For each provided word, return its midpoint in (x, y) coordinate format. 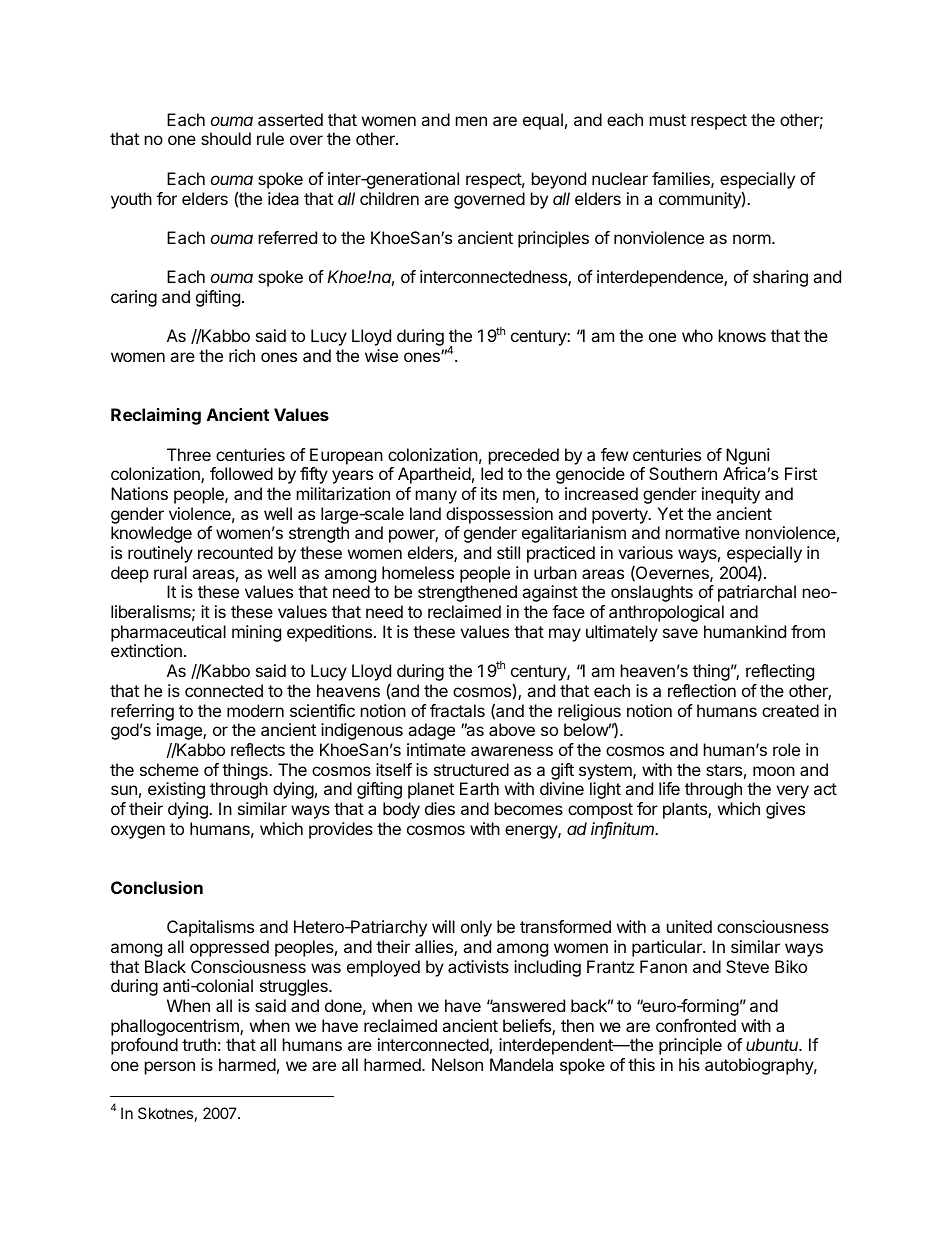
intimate (436, 749)
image (180, 731)
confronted (696, 1025)
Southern (683, 473)
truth (199, 1044)
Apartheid (434, 475)
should (226, 138)
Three (189, 454)
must (668, 120)
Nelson (457, 1064)
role (786, 749)
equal (543, 121)
